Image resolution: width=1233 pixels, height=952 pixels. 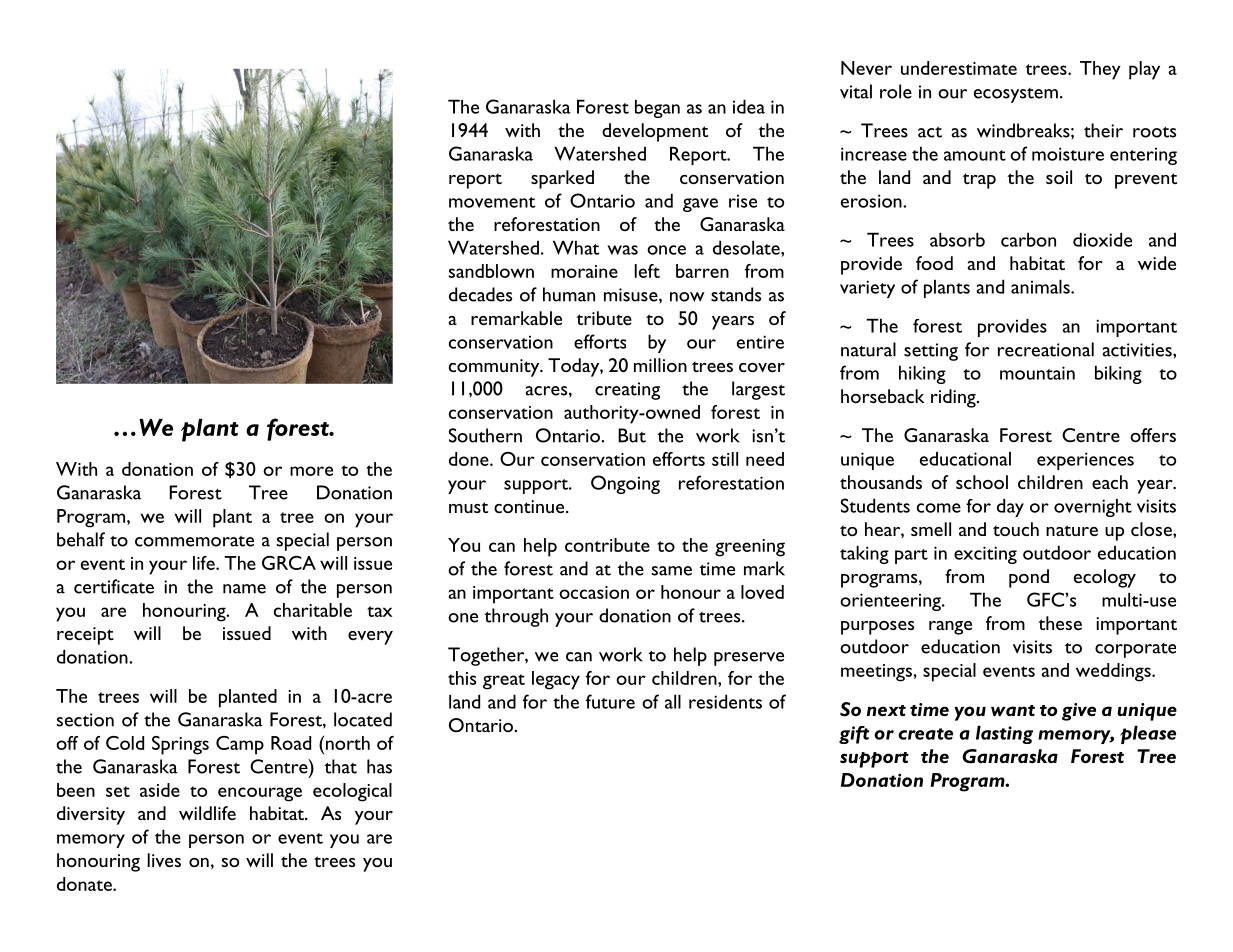 I want to click on occasion, so click(x=594, y=592).
